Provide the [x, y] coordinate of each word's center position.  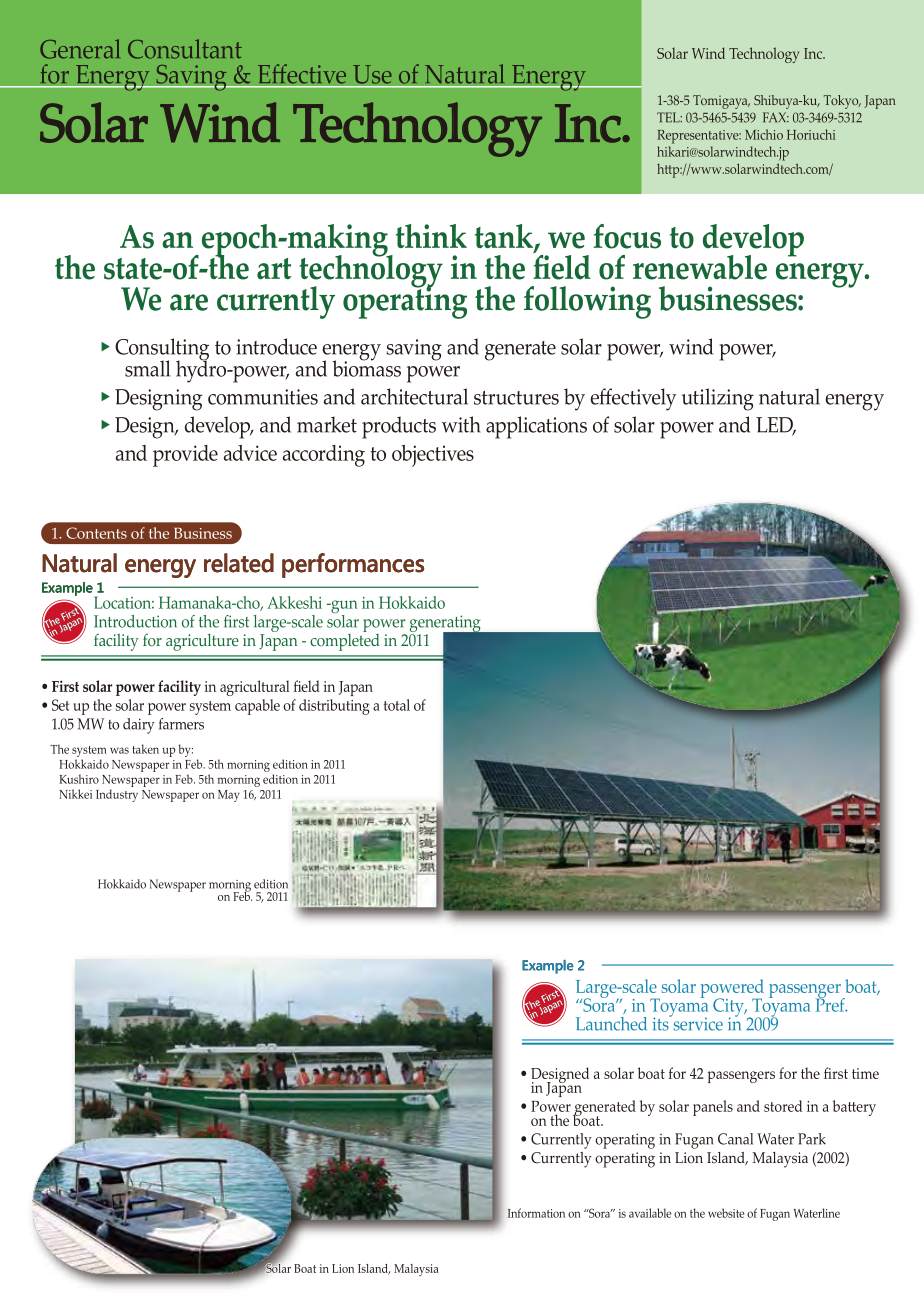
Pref [831, 1003]
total [397, 705]
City [729, 1008]
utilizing [718, 399]
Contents [96, 533]
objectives [433, 456]
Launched [611, 1024]
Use [372, 74]
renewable [700, 267]
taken [145, 749]
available [650, 1213]
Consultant [185, 49]
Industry [117, 795]
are [189, 302]
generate [520, 351]
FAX [776, 117]
